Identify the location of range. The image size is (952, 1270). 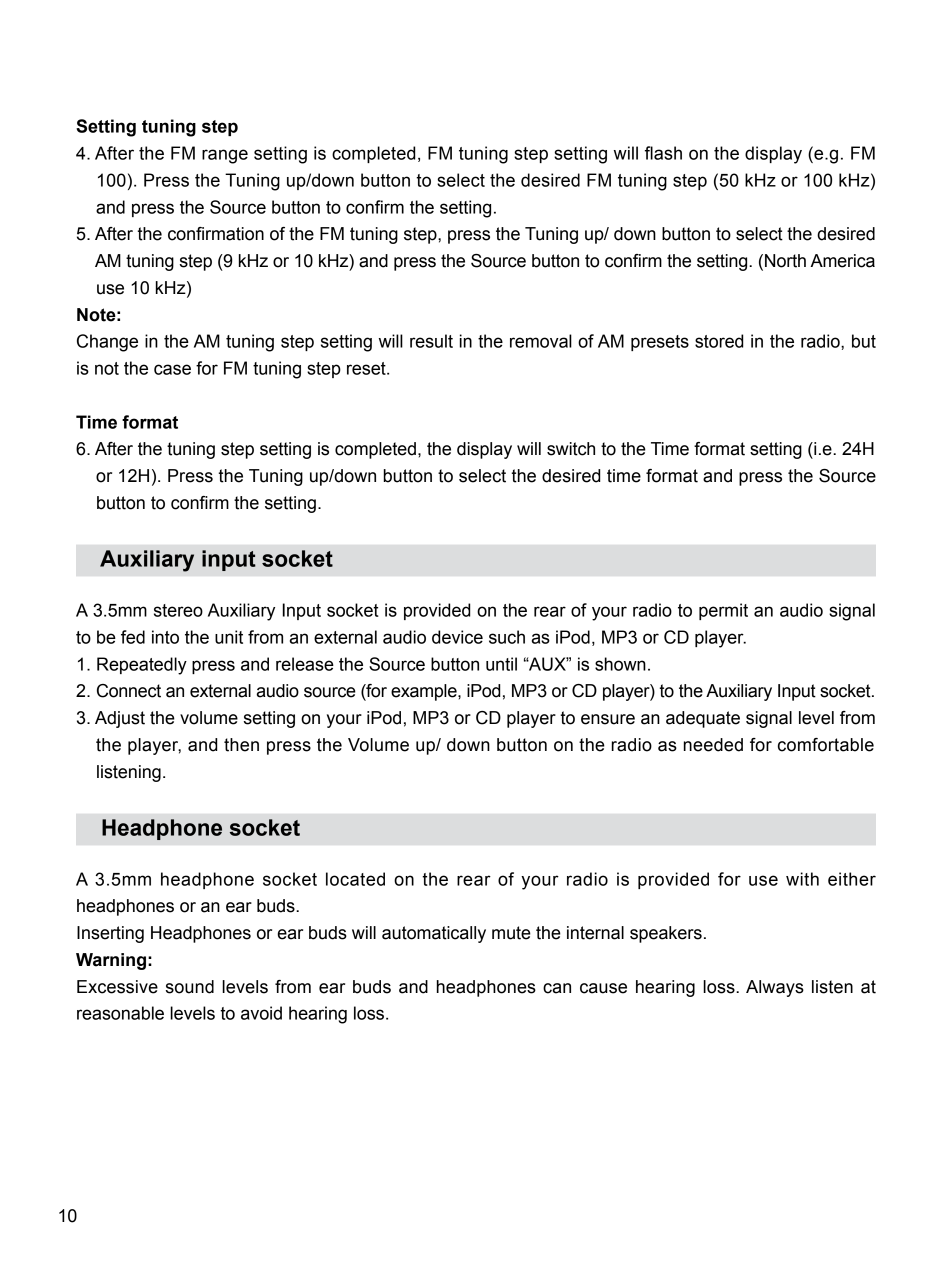
(225, 156).
